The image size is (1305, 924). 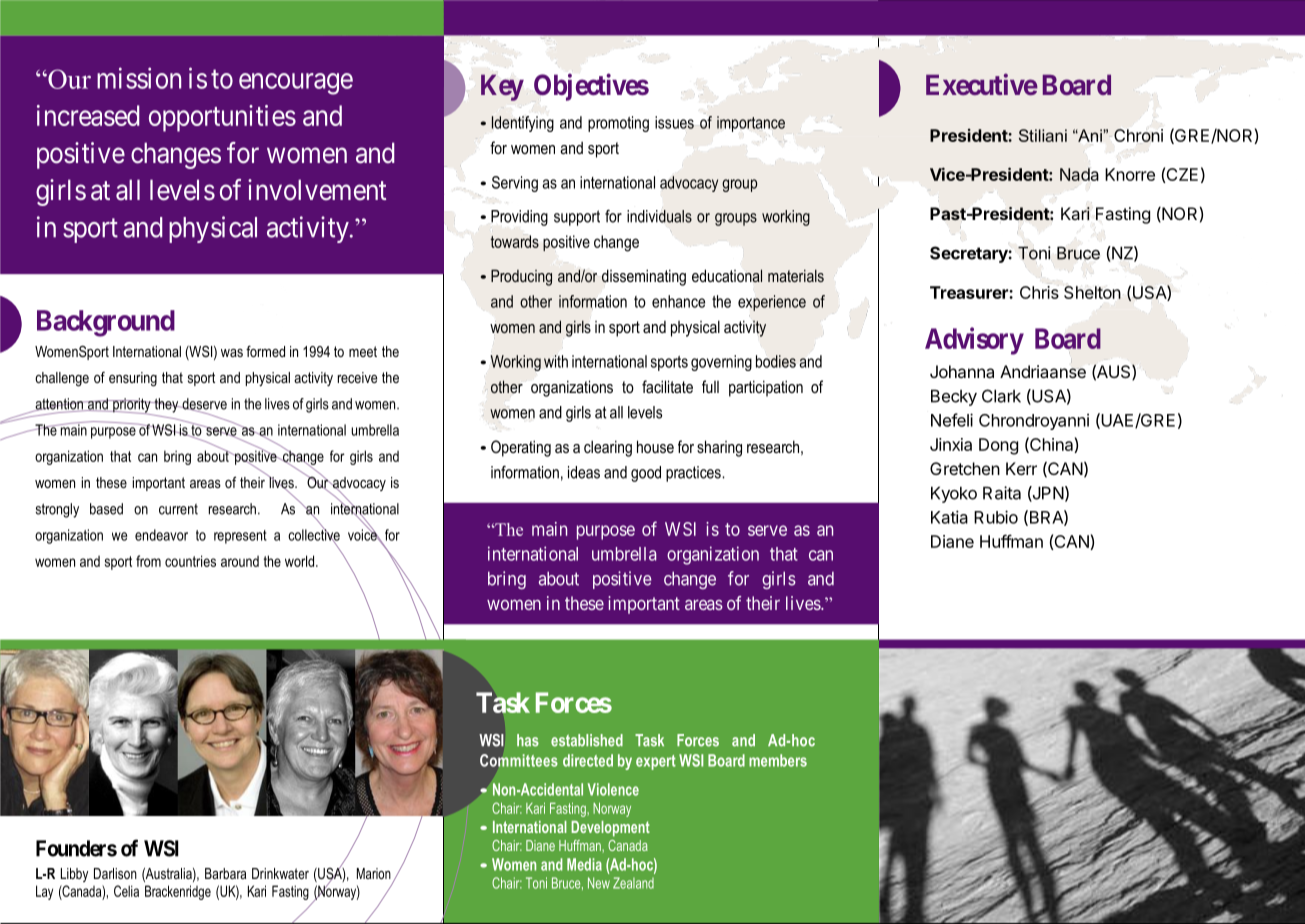 What do you see at coordinates (778, 760) in the document?
I see `members` at bounding box center [778, 760].
